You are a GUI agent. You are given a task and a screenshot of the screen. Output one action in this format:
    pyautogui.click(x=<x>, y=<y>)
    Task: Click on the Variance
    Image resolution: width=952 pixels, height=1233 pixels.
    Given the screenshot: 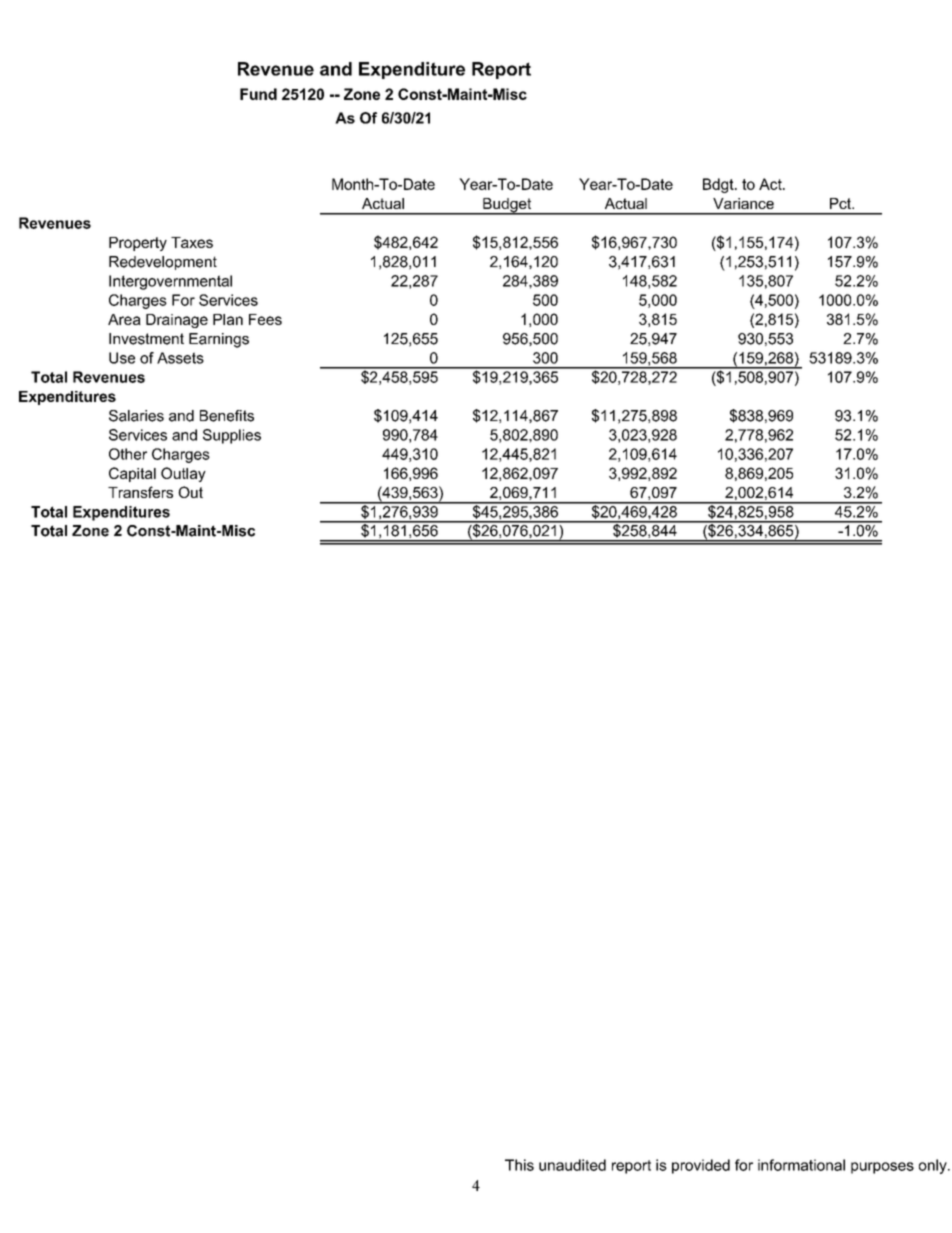 What is the action you would take?
    pyautogui.click(x=743, y=203)
